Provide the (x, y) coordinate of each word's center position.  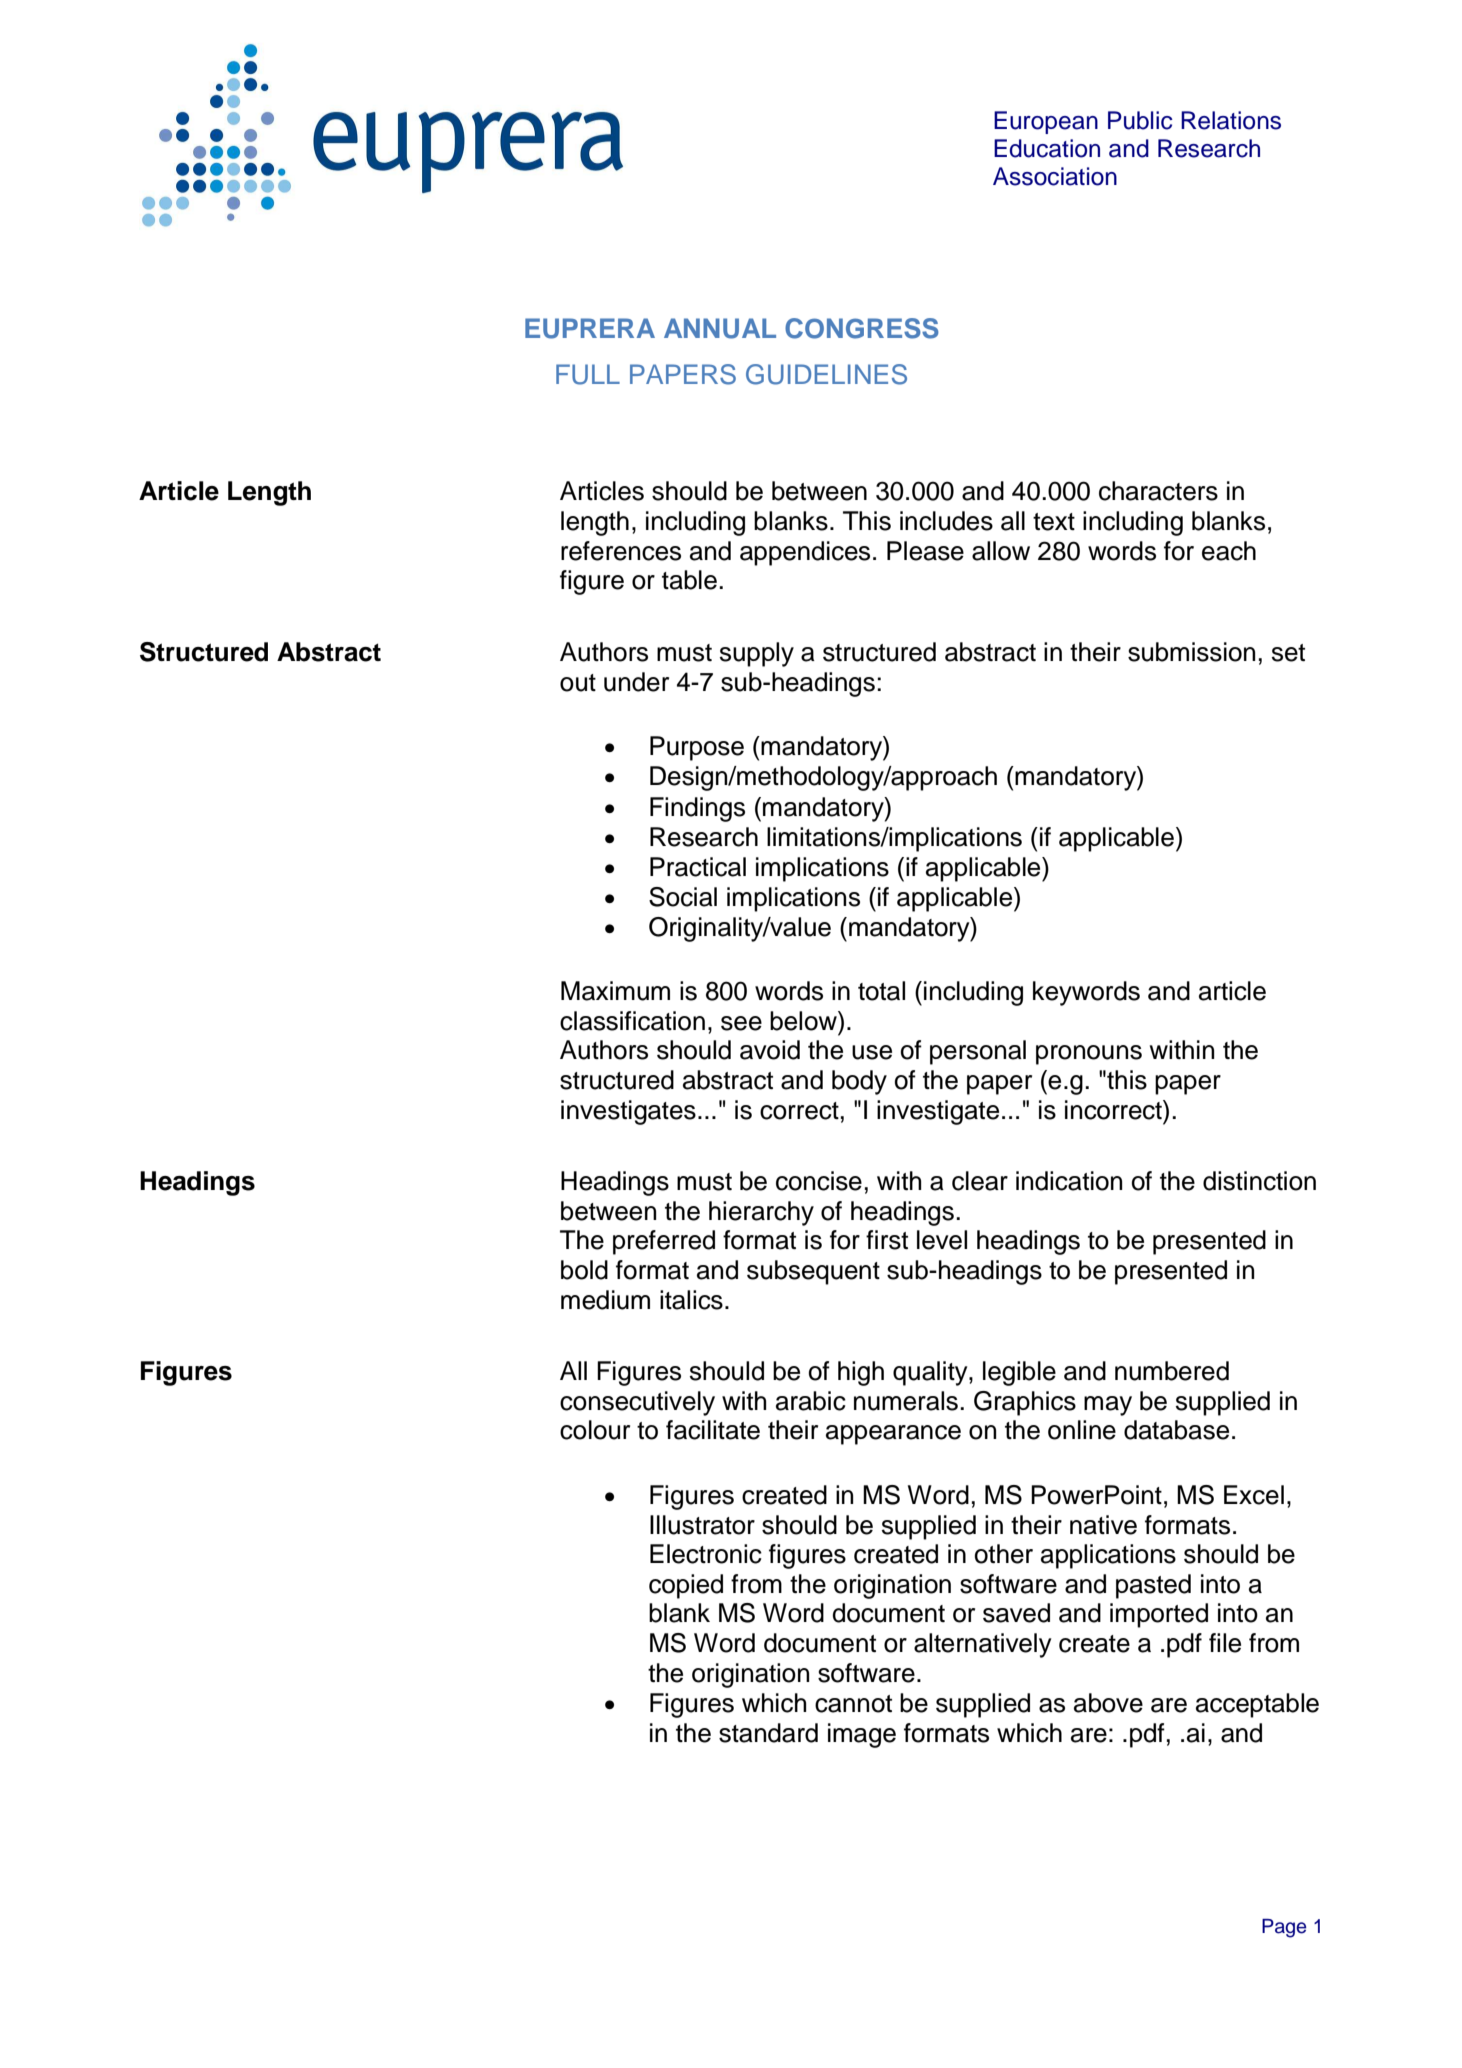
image (862, 1735)
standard (768, 1733)
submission (1191, 652)
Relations (1231, 120)
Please (925, 551)
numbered (1172, 1371)
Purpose (697, 748)
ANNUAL (720, 328)
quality (931, 1373)
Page (1284, 1928)
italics (691, 1300)
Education (1047, 148)
